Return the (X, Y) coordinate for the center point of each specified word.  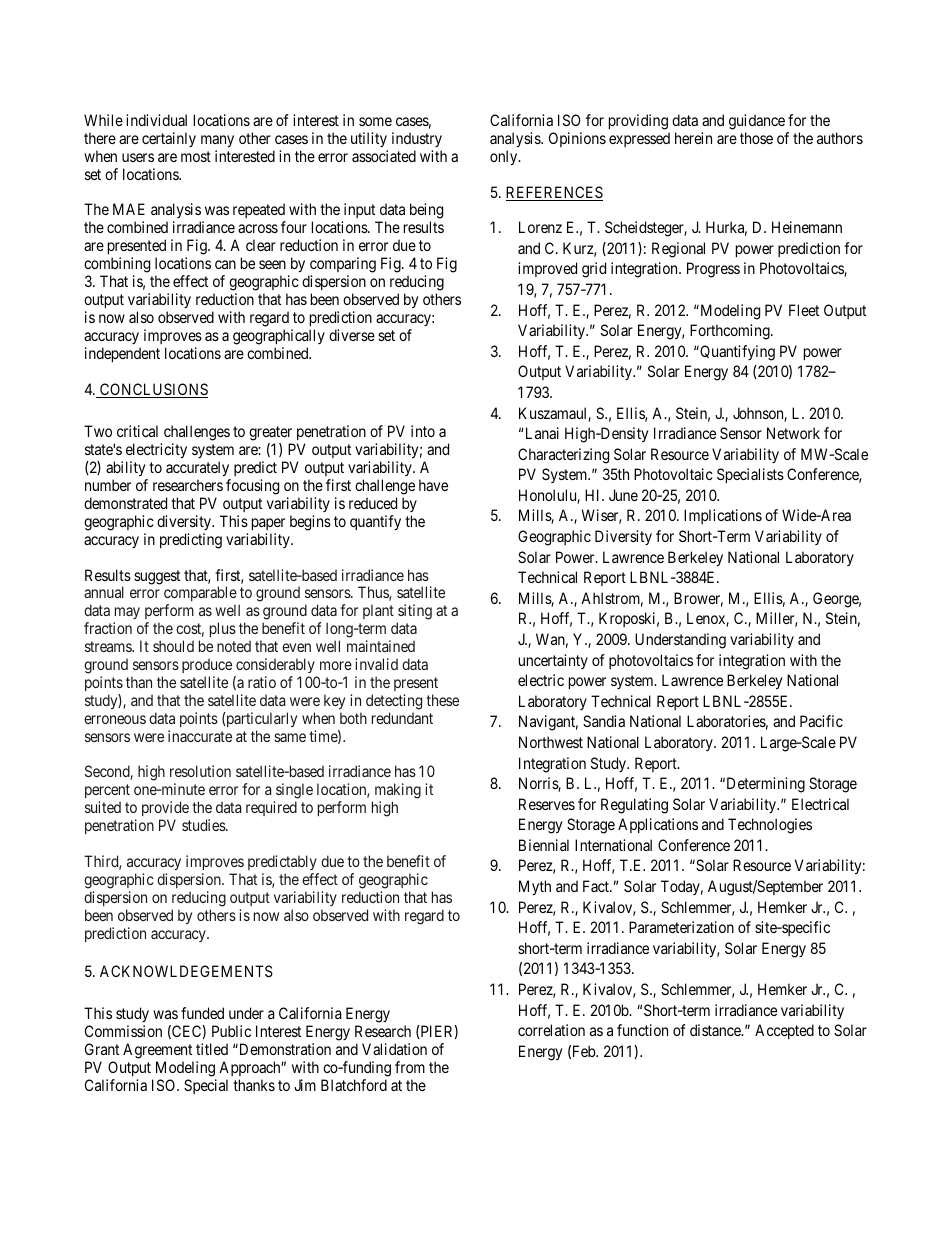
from (410, 1067)
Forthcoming (731, 332)
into (423, 431)
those (756, 138)
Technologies (770, 826)
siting (414, 613)
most (196, 156)
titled (212, 1049)
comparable (200, 595)
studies (204, 825)
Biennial (544, 845)
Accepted (784, 1031)
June (623, 495)
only (505, 158)
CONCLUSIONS (153, 390)
